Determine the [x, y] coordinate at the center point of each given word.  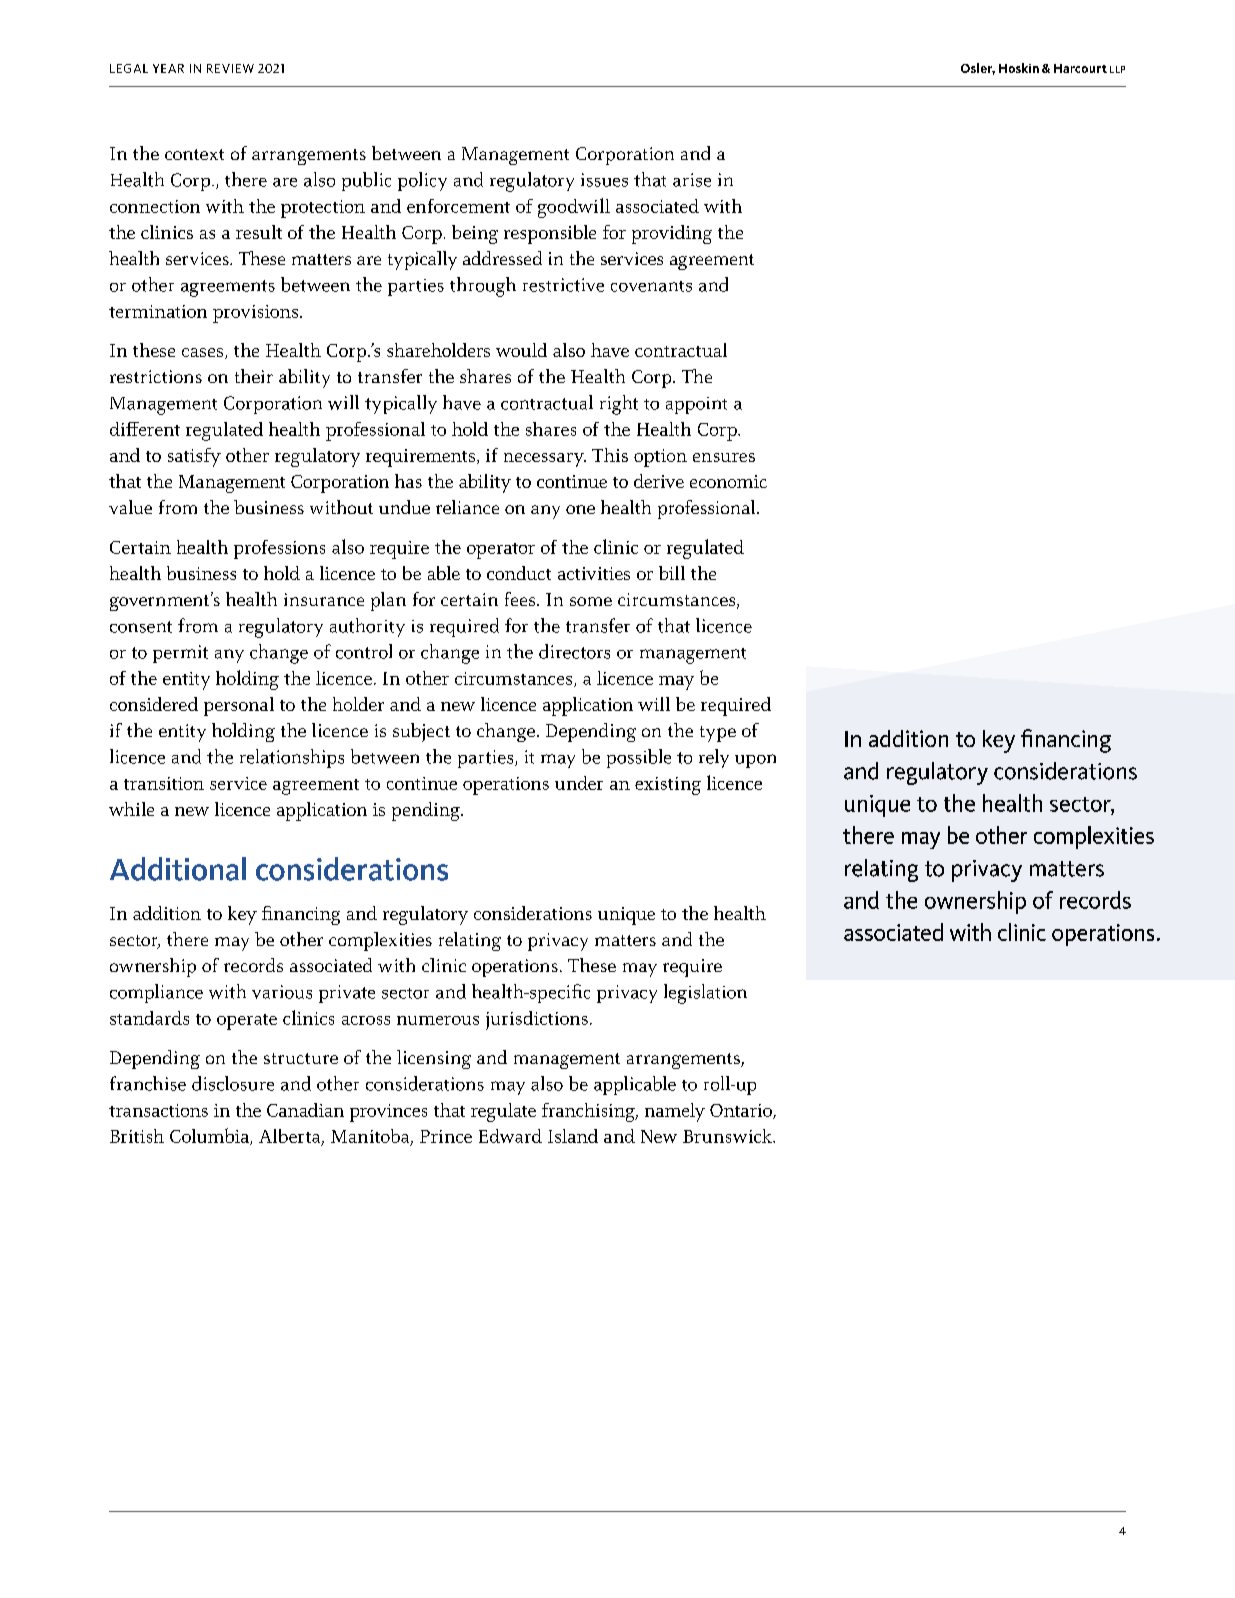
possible [639, 758]
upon [755, 761]
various [282, 992]
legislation [705, 994]
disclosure [233, 1083]
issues [604, 180]
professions [279, 549]
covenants [651, 286]
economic [728, 481]
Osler [978, 69]
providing [672, 234]
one [580, 509]
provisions [255, 314]
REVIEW [230, 68]
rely [714, 758]
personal [239, 706]
